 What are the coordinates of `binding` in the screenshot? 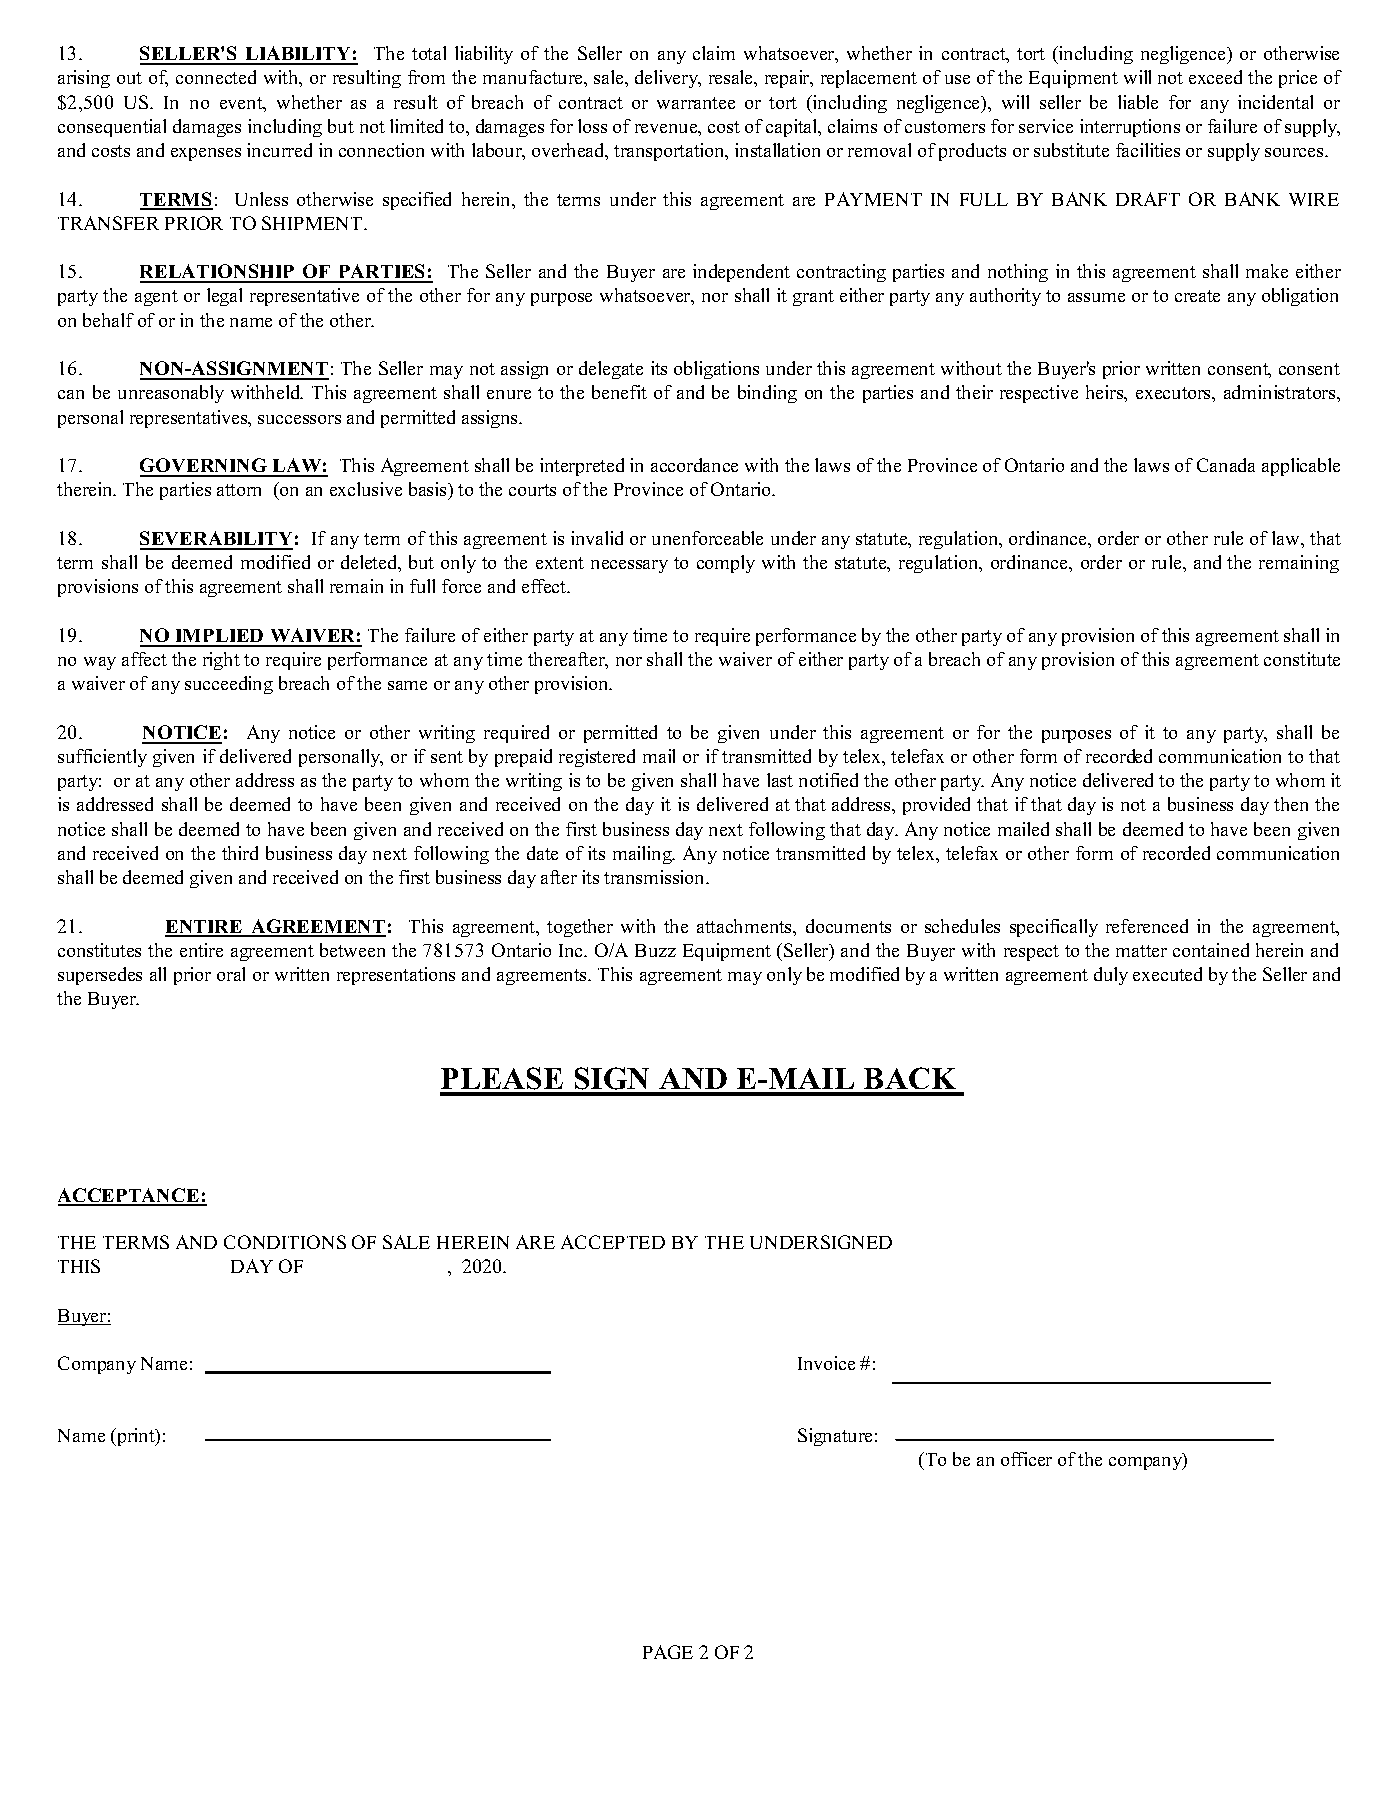 It's located at (767, 394).
